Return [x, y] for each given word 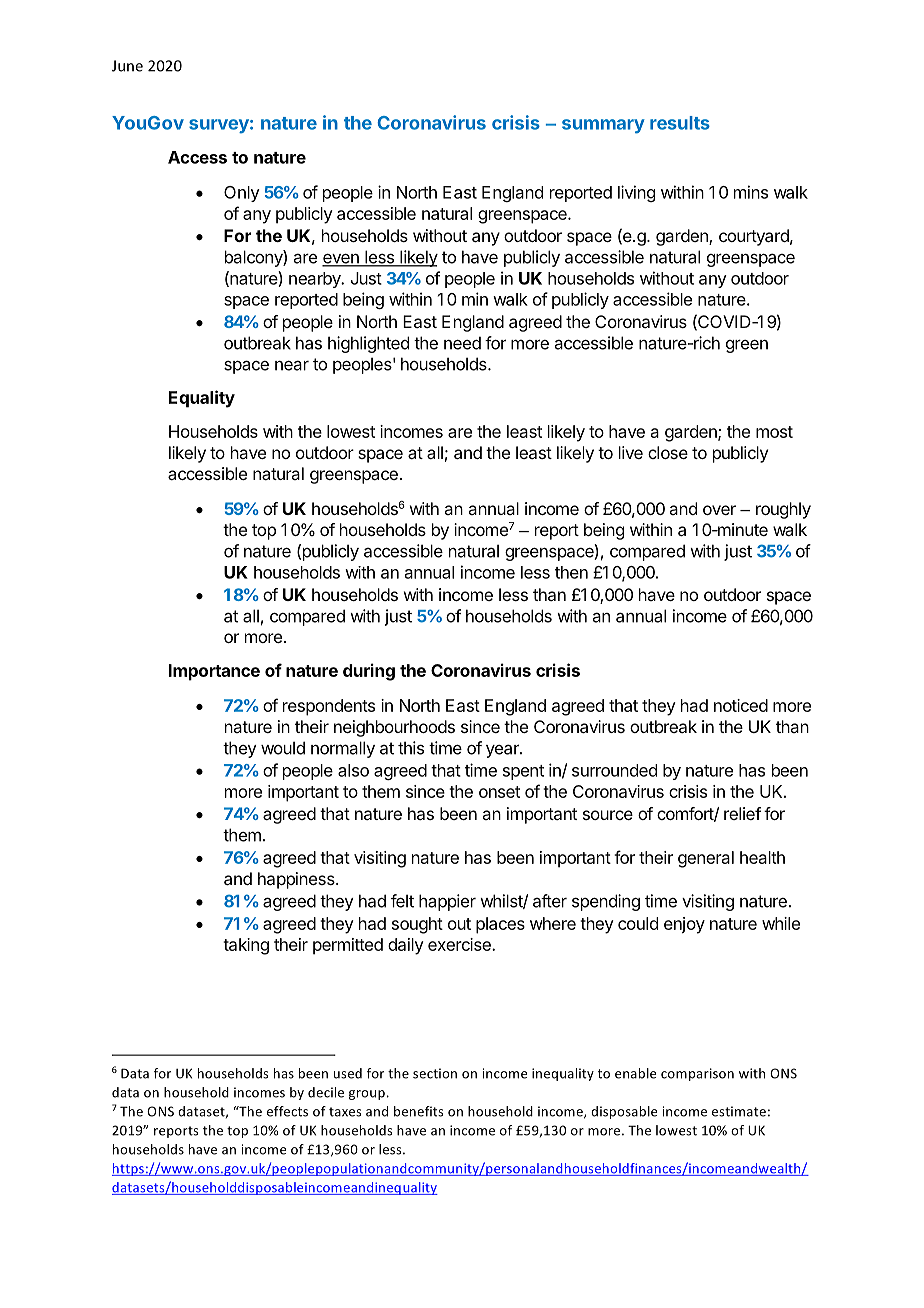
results [680, 123]
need [462, 343]
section [435, 1073]
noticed [741, 705]
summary [603, 126]
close [668, 452]
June [127, 66]
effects [287, 1111]
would [283, 748]
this [411, 748]
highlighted [368, 344]
